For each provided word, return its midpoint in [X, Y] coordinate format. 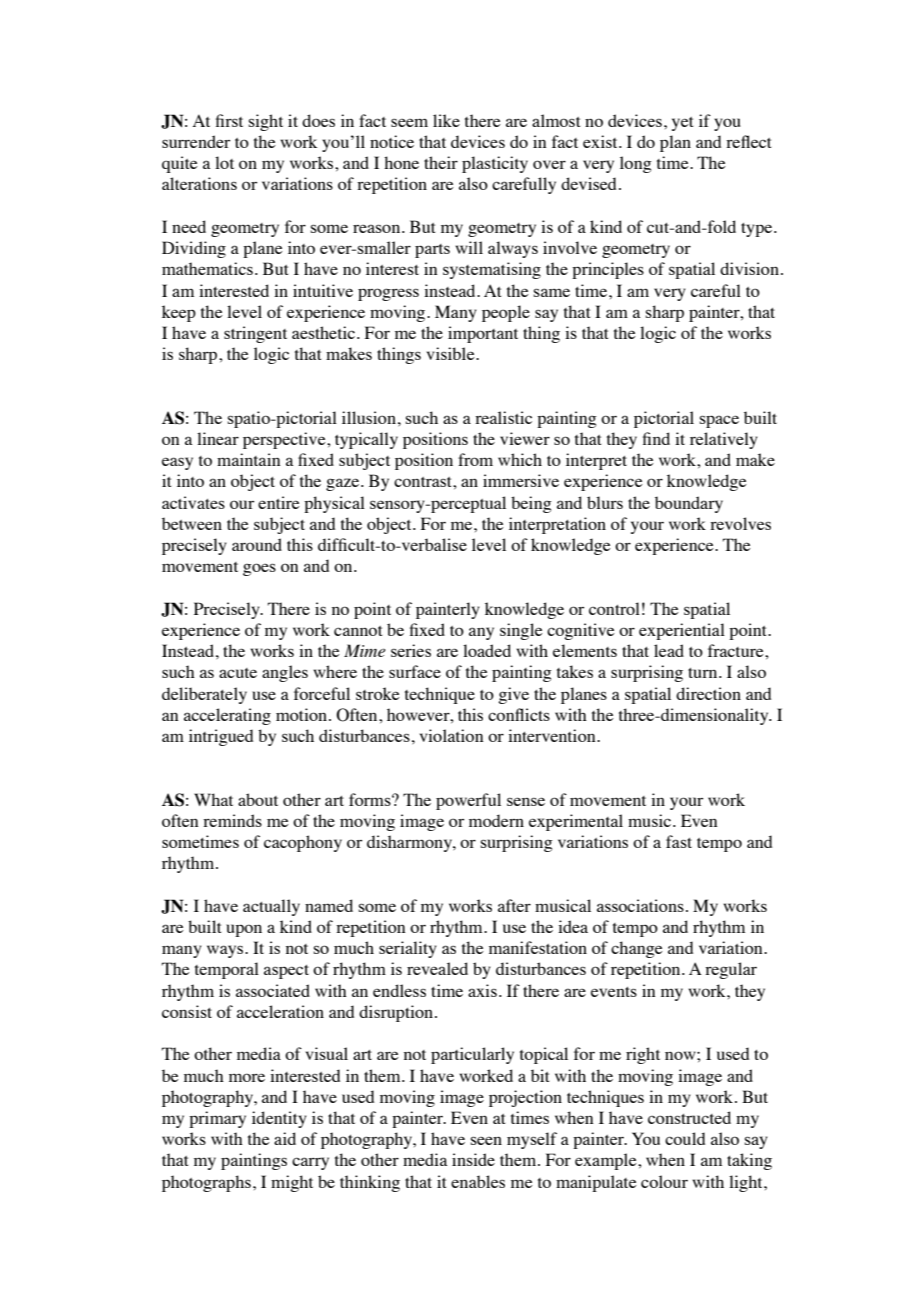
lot [224, 162]
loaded [487, 650]
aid [285, 1138]
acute [238, 673]
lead [669, 650]
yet [683, 124]
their [441, 162]
